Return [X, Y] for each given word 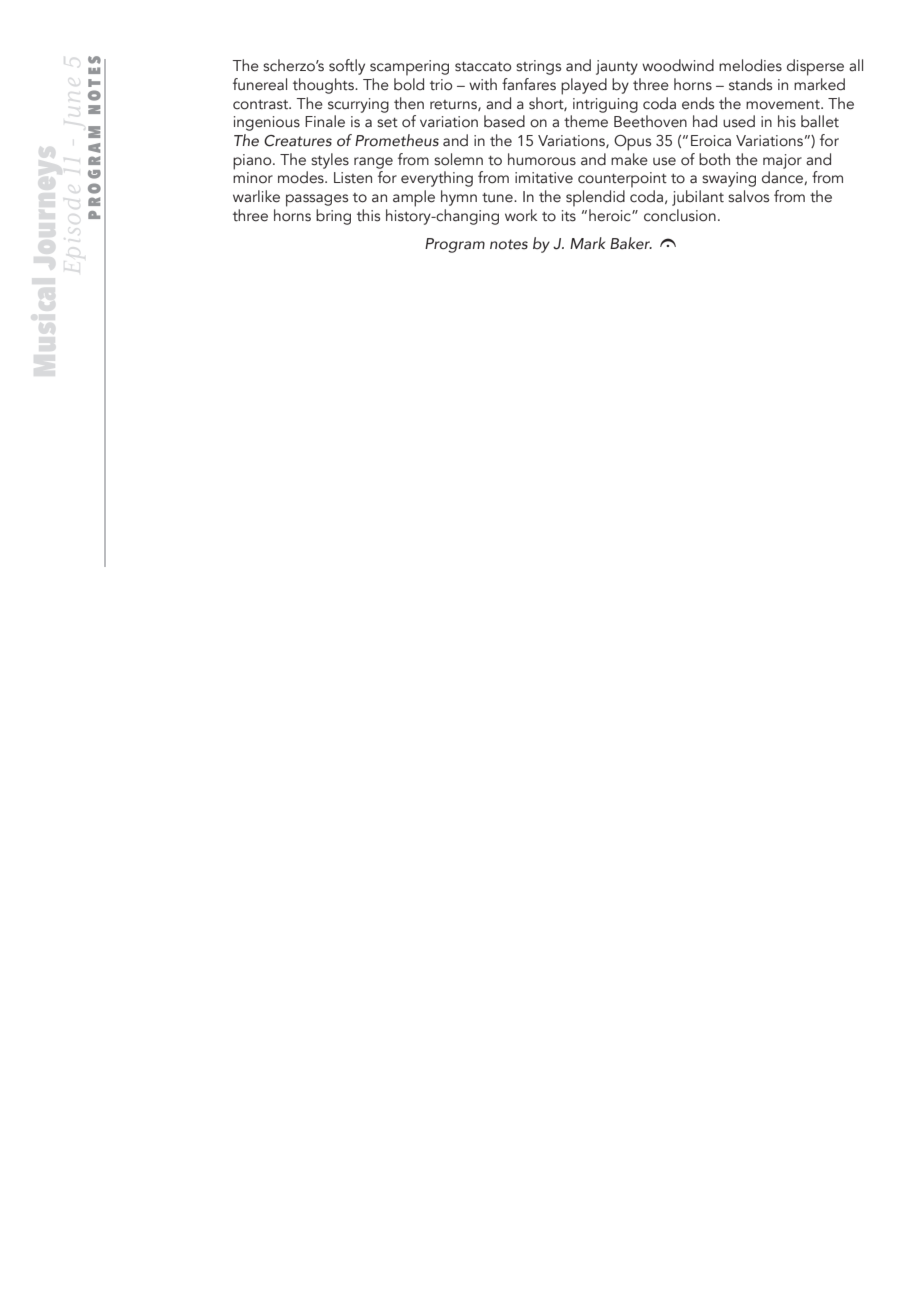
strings [538, 67]
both [714, 159]
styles [330, 161]
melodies [750, 65]
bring [333, 217]
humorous [542, 159]
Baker [631, 243]
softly [347, 67]
